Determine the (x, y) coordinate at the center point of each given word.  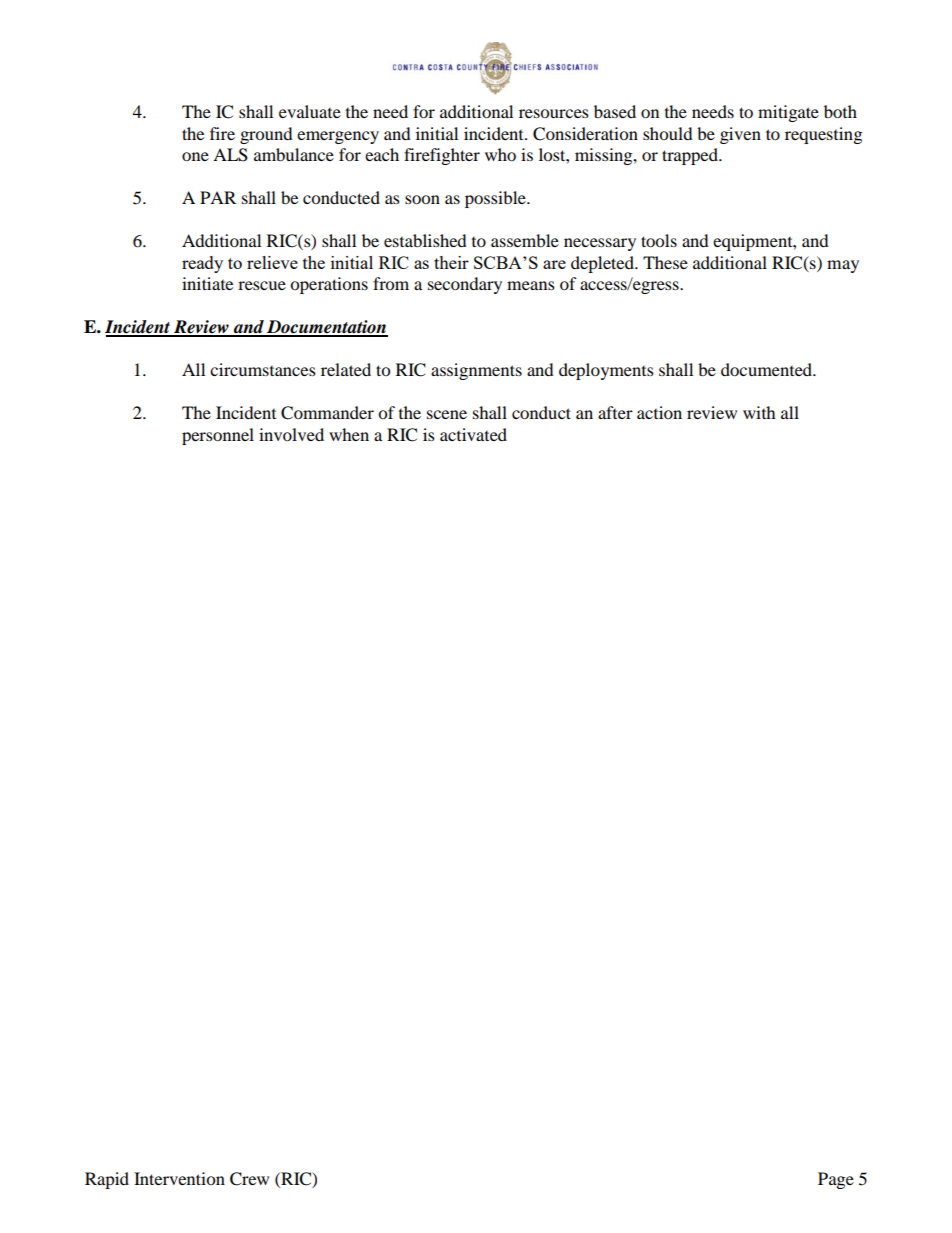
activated (473, 434)
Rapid (107, 1180)
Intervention (179, 1178)
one (195, 156)
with (759, 412)
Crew (249, 1179)
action (659, 412)
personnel (218, 436)
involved (291, 434)
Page (836, 1180)
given (740, 135)
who (500, 154)
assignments (476, 371)
